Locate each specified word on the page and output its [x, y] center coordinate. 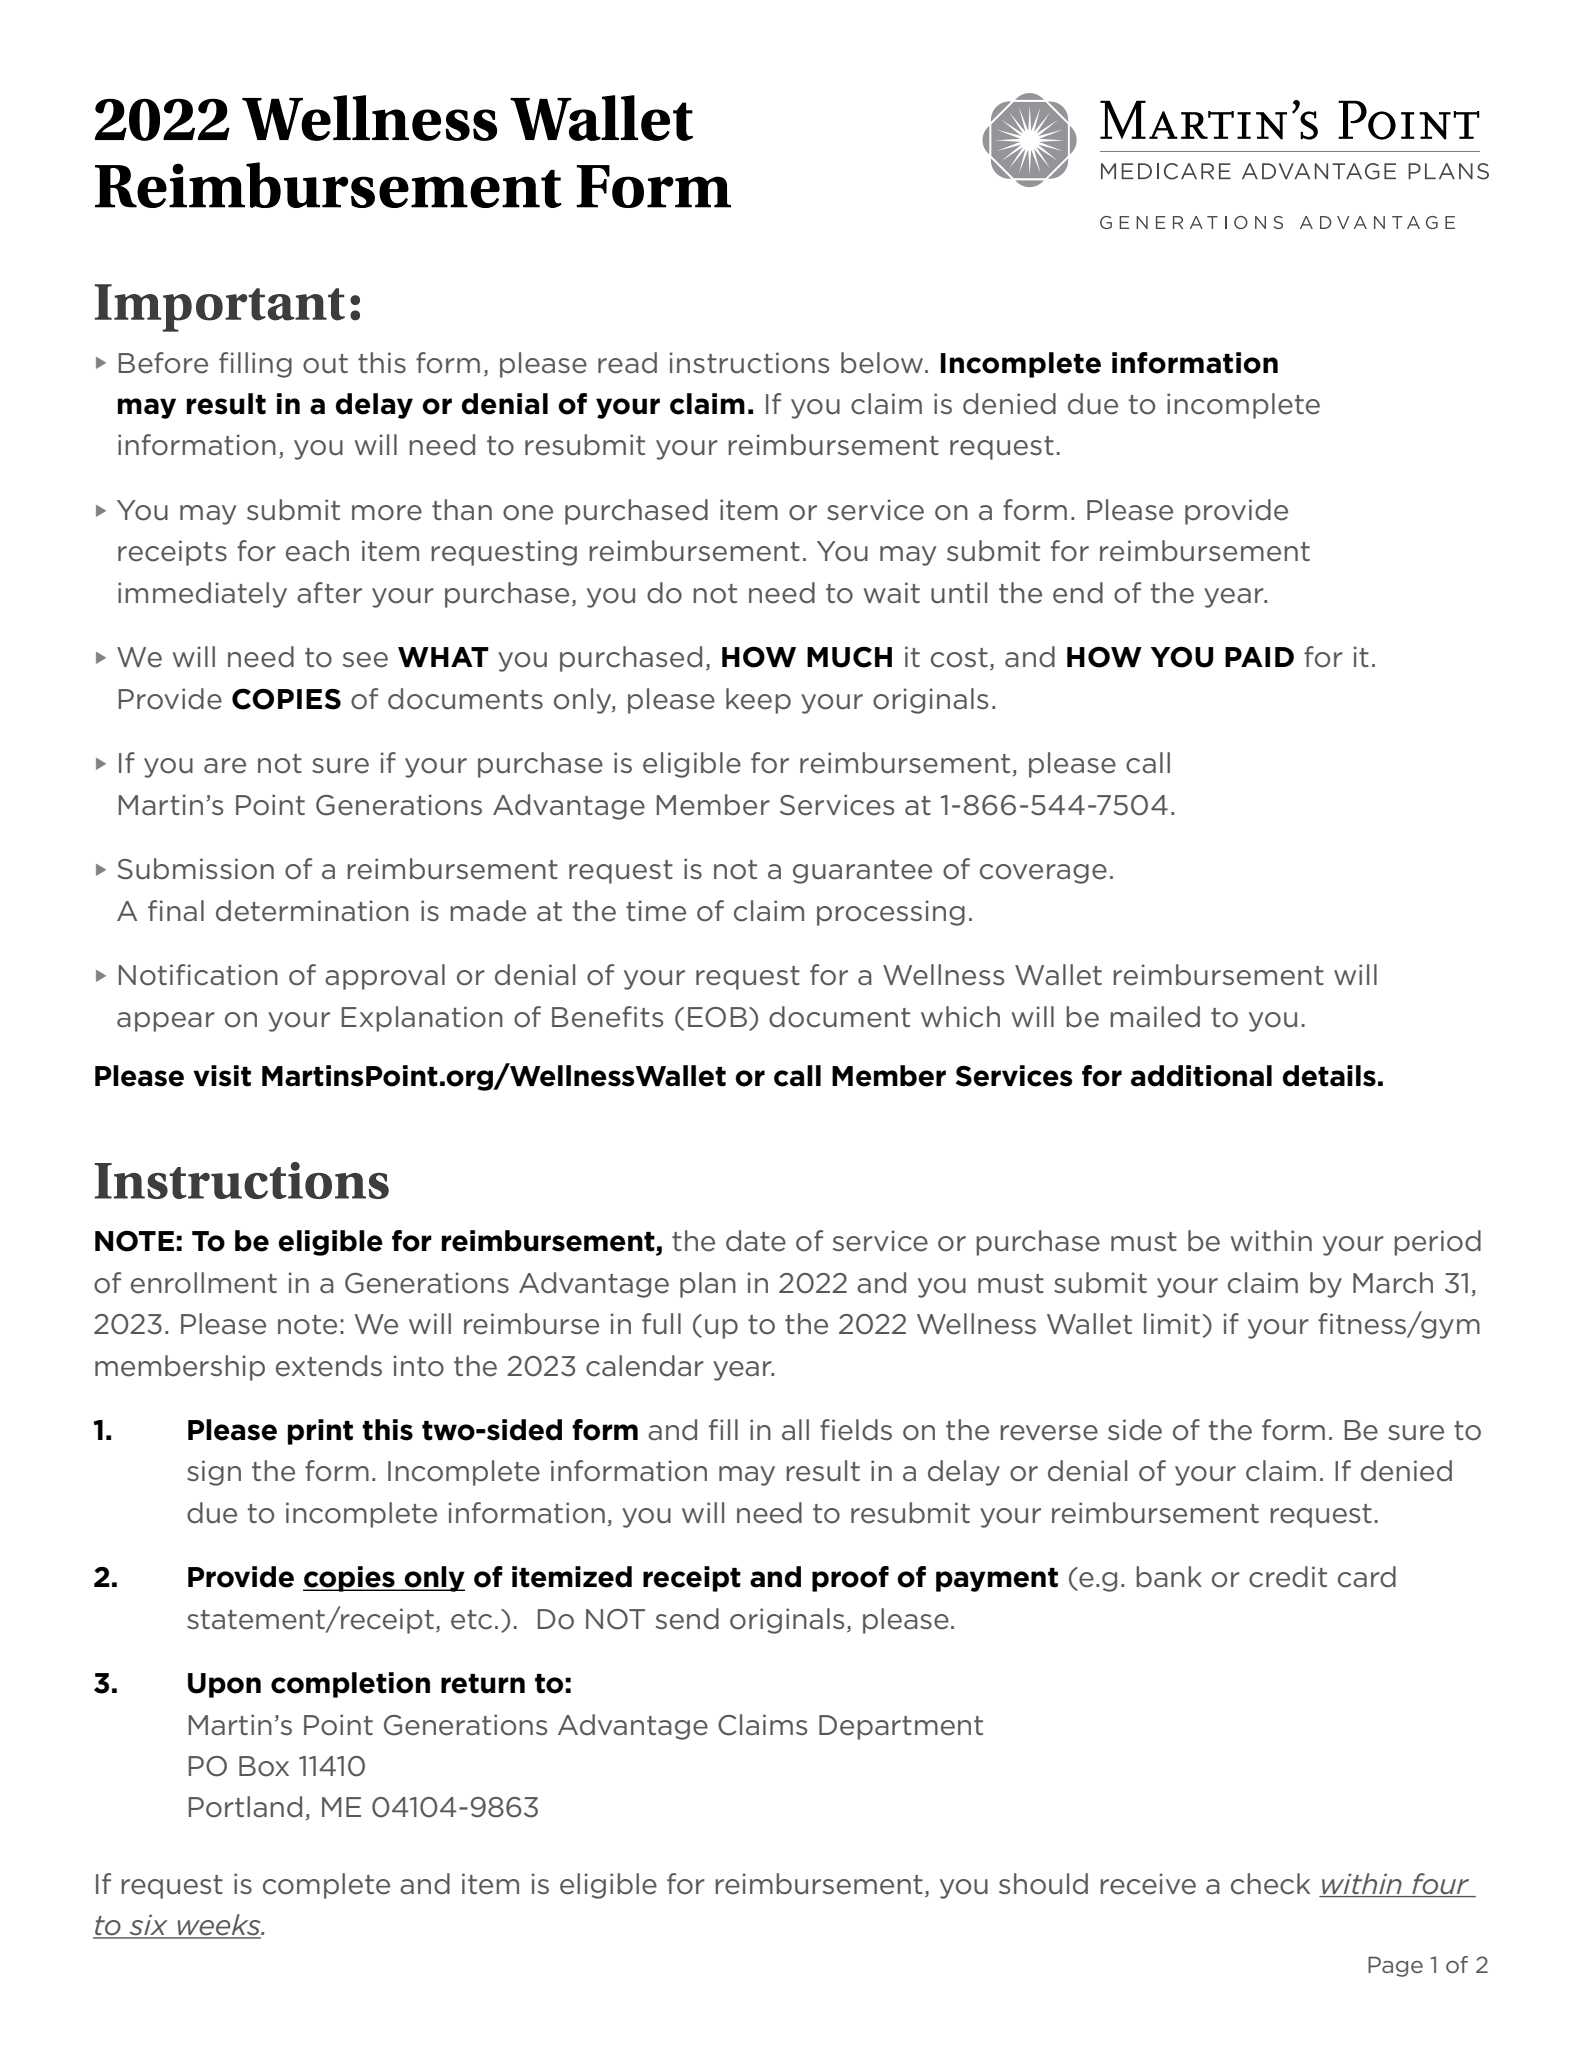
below [883, 363]
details [1329, 1076]
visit [222, 1076]
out [325, 364]
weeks [219, 1926]
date [756, 1241]
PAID [1259, 657]
